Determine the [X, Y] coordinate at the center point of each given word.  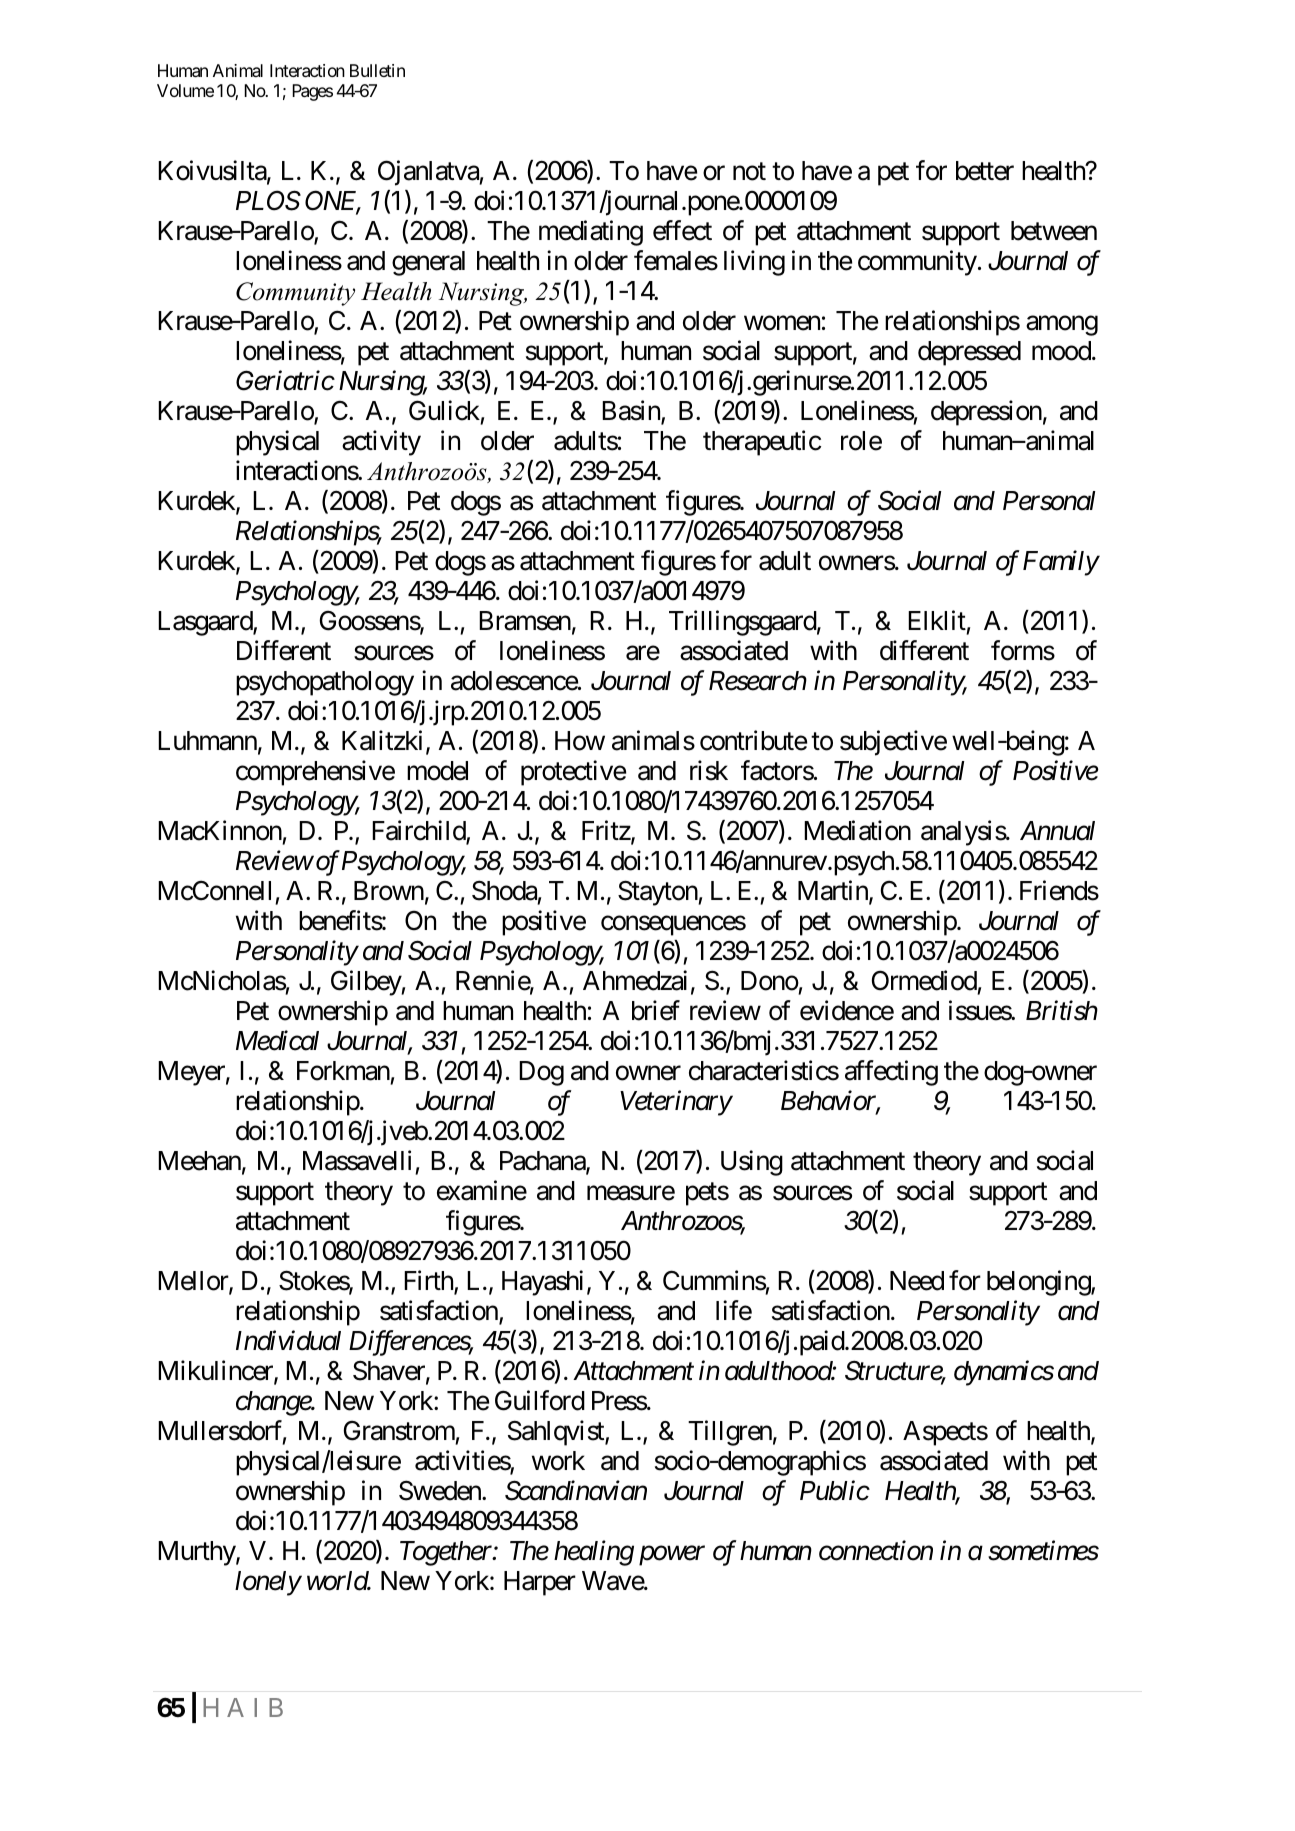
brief [656, 1010]
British [1062, 1010]
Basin [632, 411]
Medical [277, 1040]
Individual [288, 1341]
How [580, 741]
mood [1061, 351]
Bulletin [377, 70]
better [985, 171]
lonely [268, 1583]
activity [381, 443]
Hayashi [542, 1283]
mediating [591, 233]
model [437, 771]
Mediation [857, 830]
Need [917, 1281]
